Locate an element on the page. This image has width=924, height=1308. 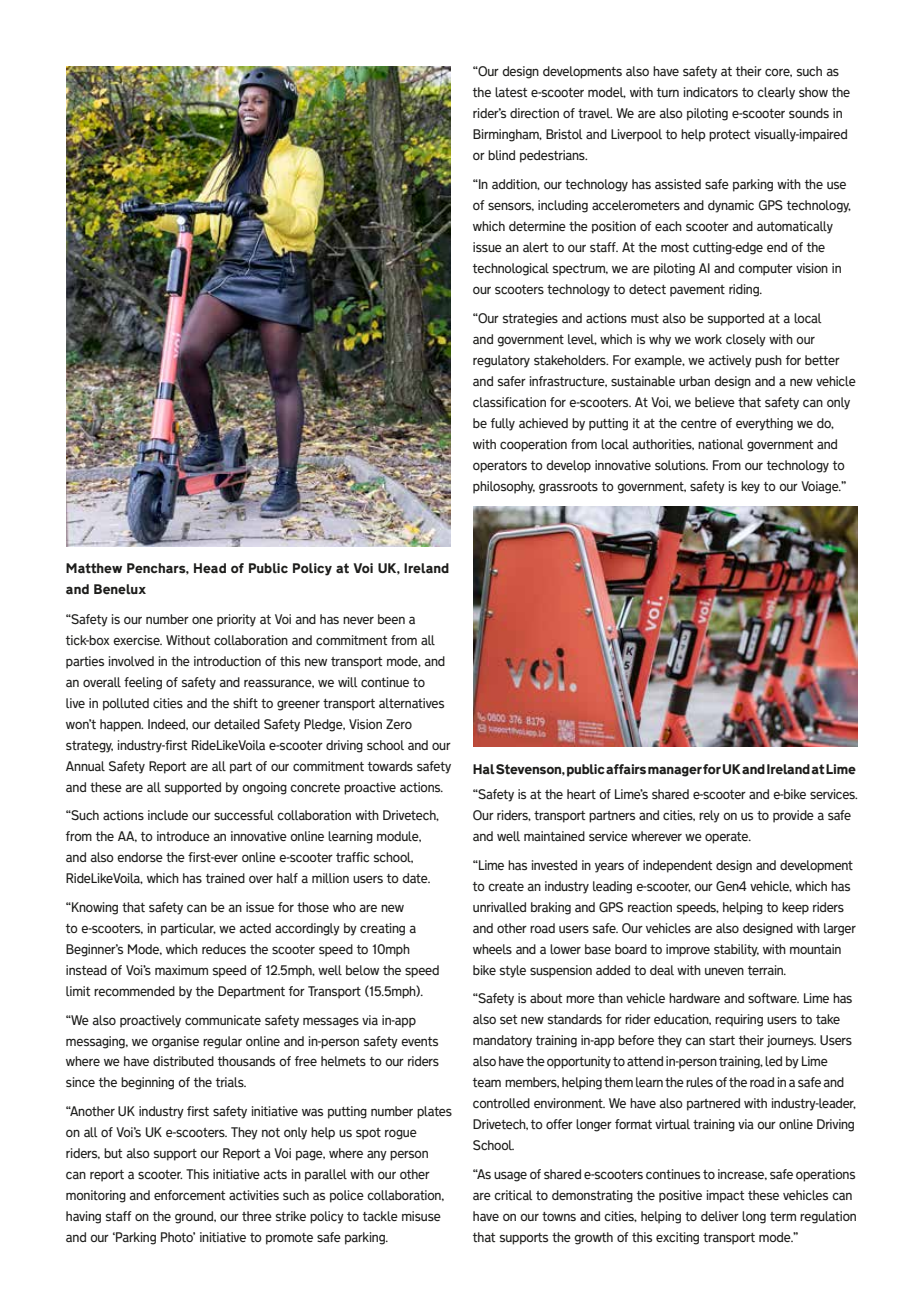
blind is located at coordinates (501, 155).
